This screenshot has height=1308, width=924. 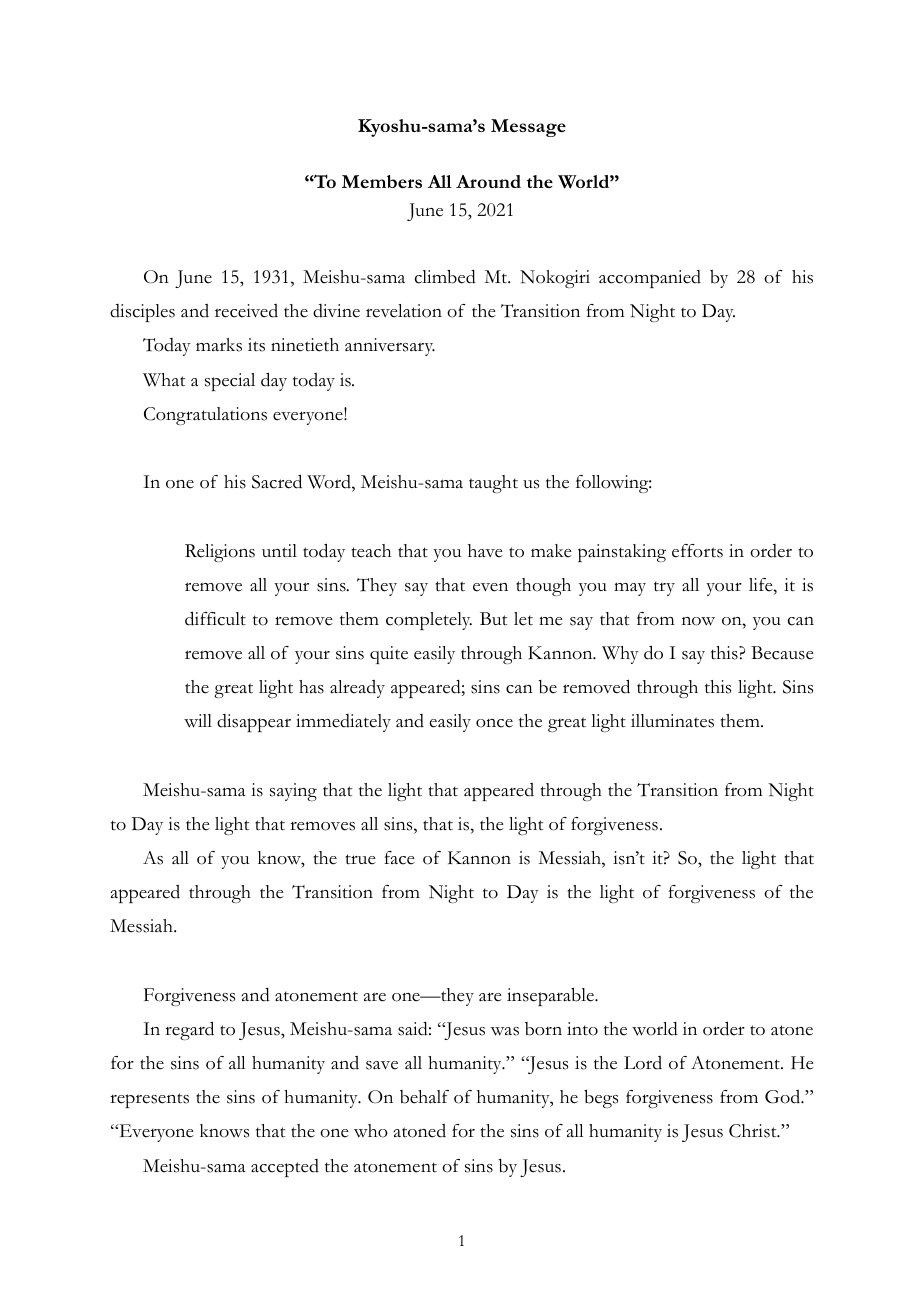 What do you see at coordinates (215, 618) in the screenshot?
I see `difficult` at bounding box center [215, 618].
